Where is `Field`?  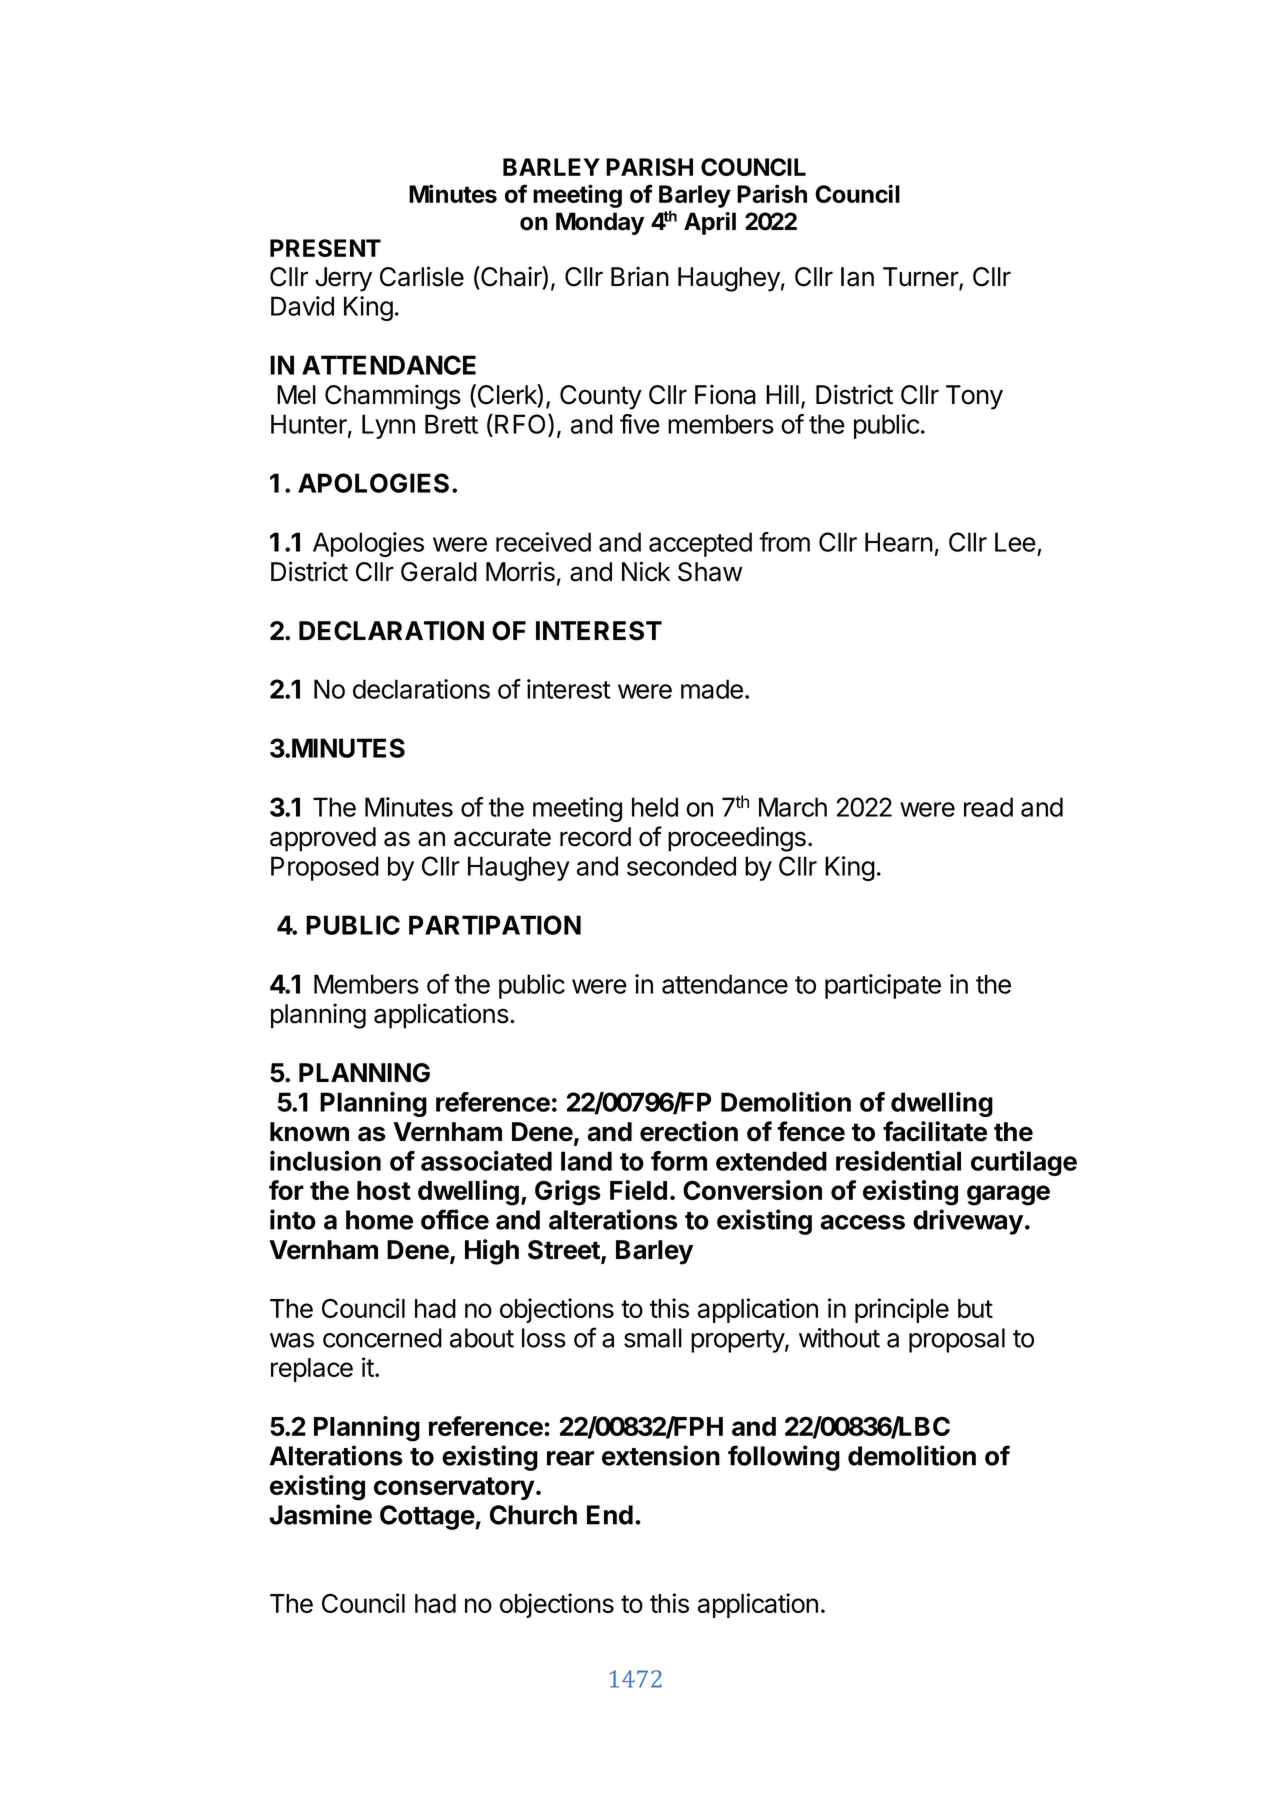
Field is located at coordinates (638, 1190).
